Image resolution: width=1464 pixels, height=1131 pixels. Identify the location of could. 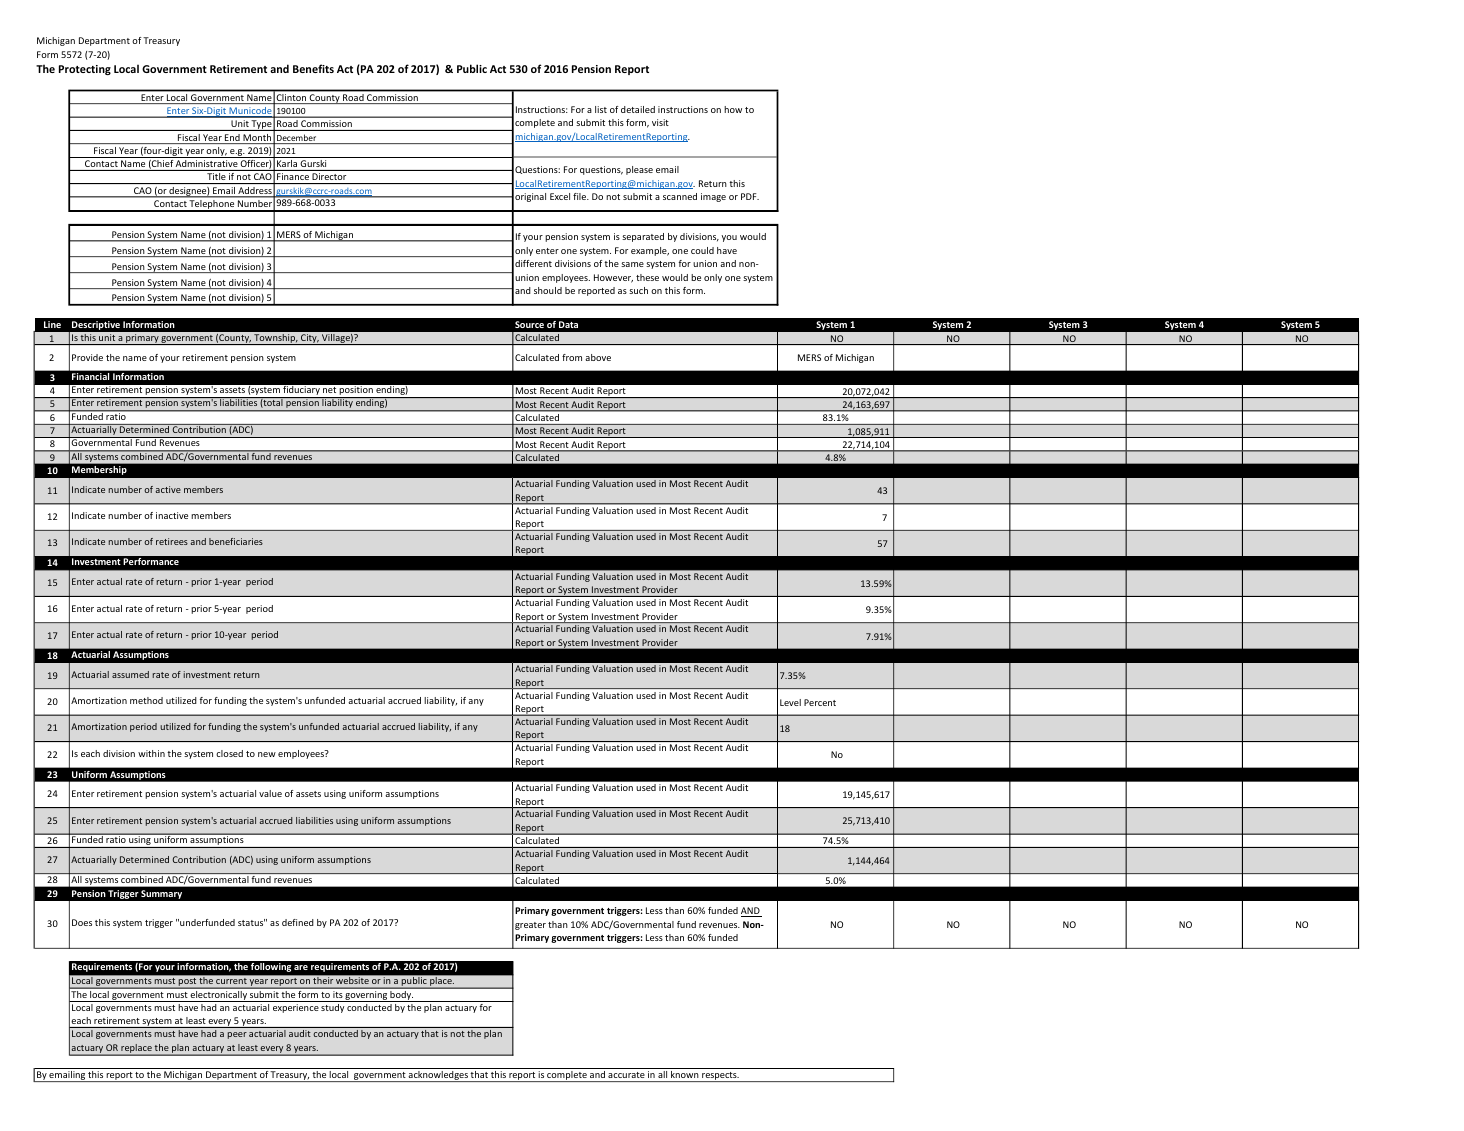
(702, 250).
